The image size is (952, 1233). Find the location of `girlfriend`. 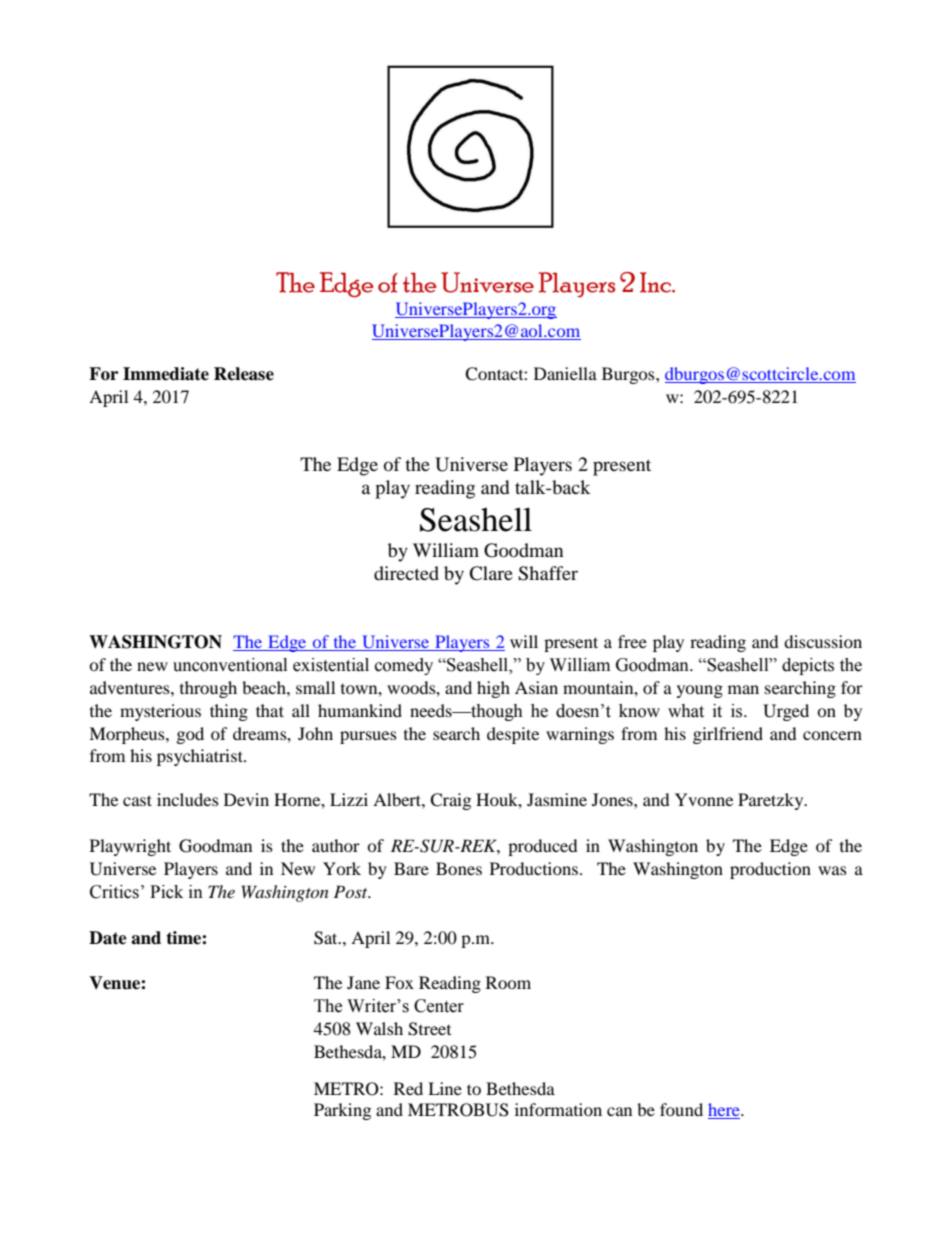

girlfriend is located at coordinates (728, 735).
